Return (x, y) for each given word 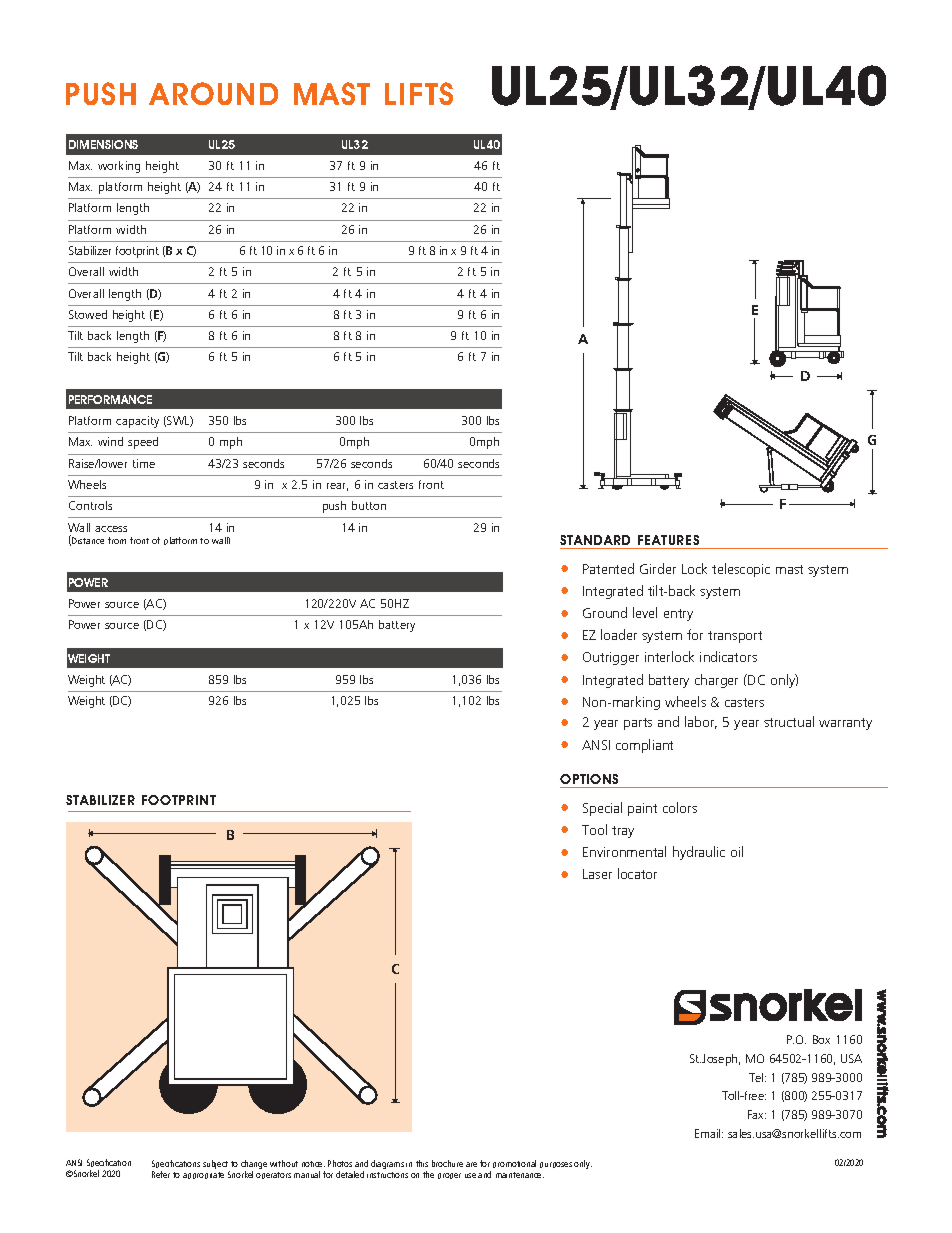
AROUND (213, 93)
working (119, 167)
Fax (757, 1114)
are (471, 1164)
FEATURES (668, 540)
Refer (161, 1174)
